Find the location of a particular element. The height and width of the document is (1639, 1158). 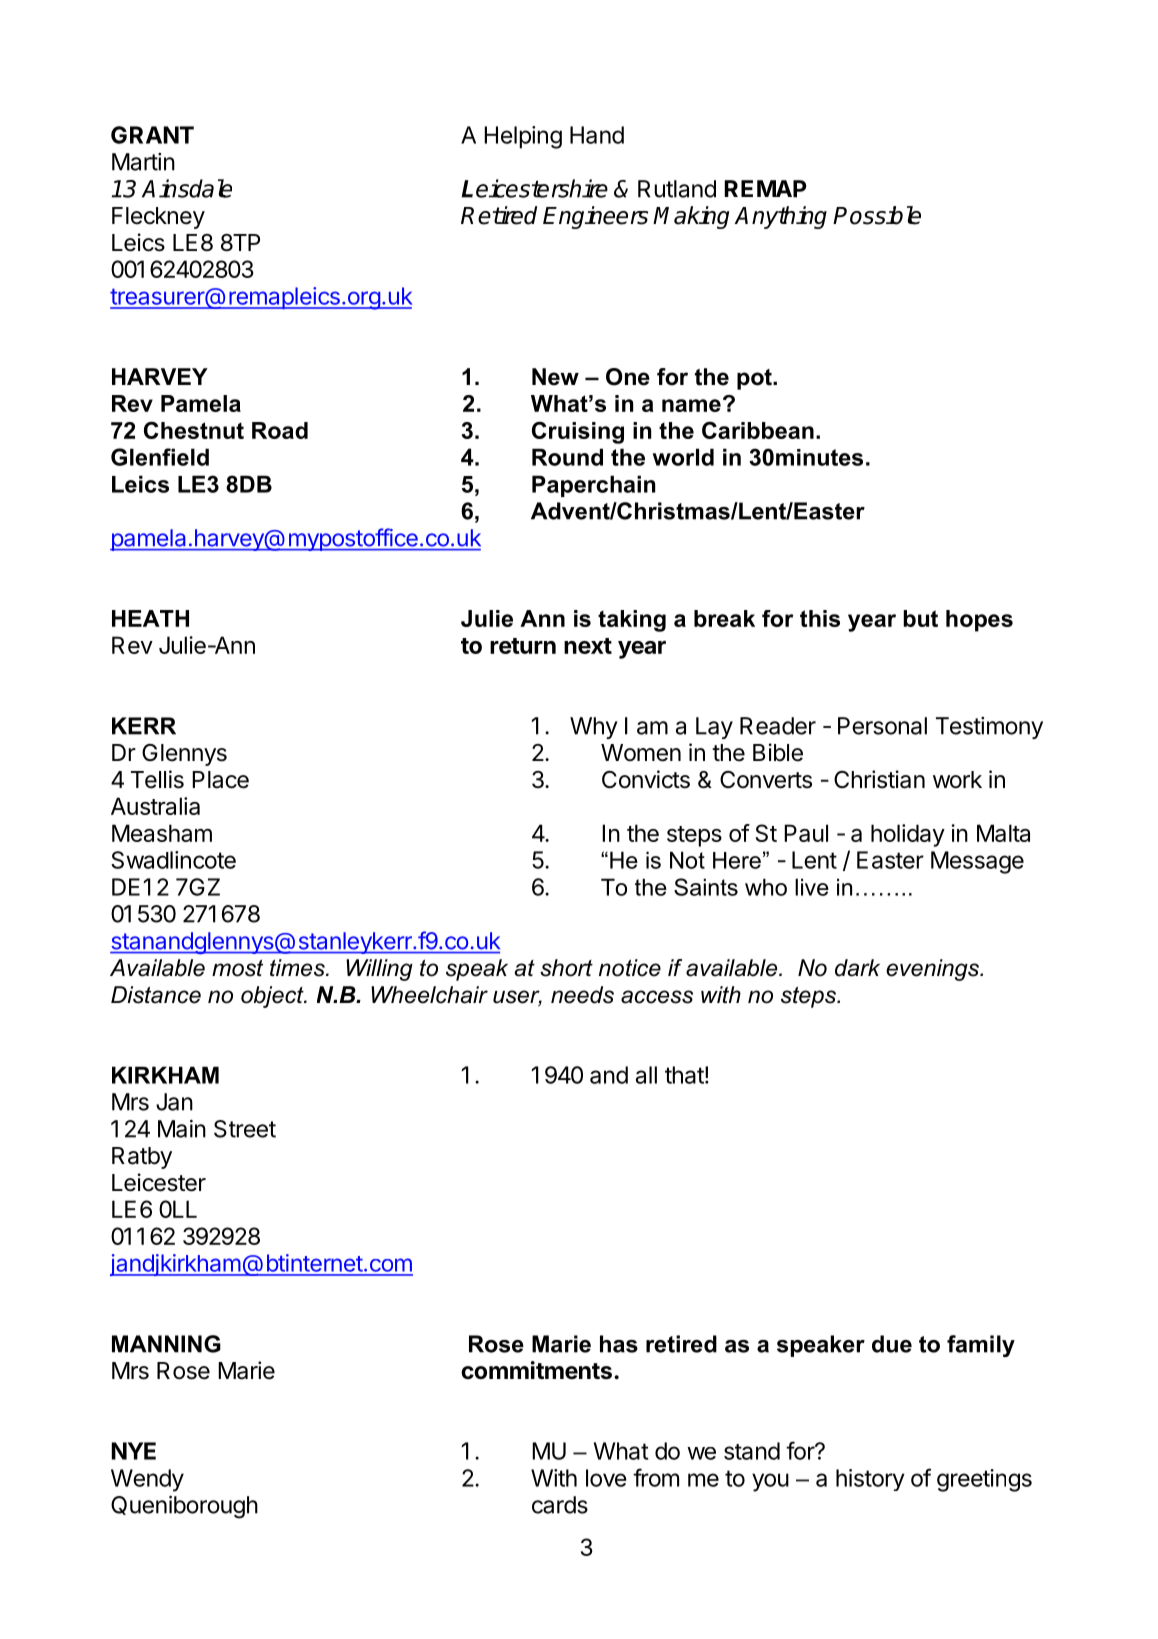

Martin is located at coordinates (143, 162).
